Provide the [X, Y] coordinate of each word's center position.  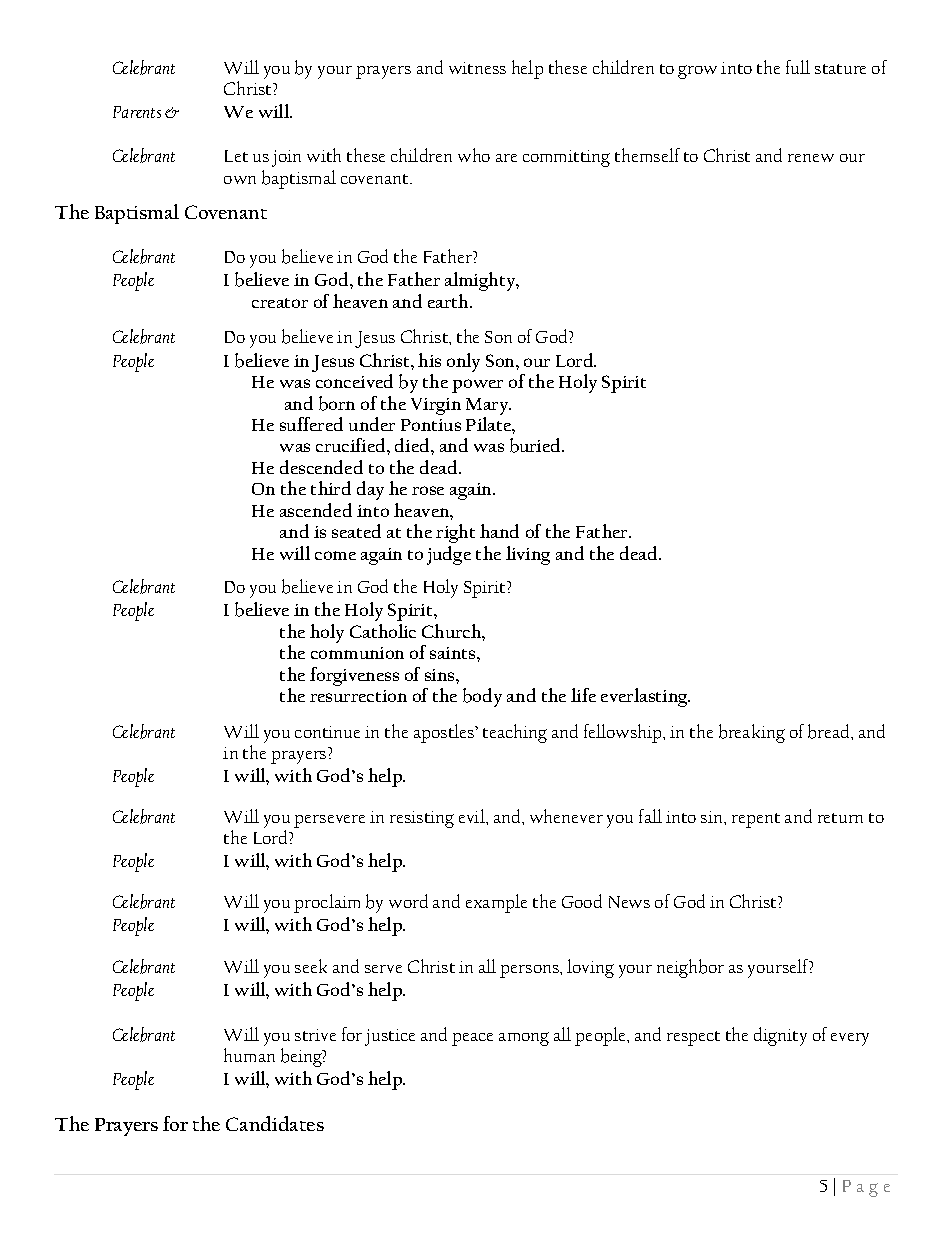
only [463, 362]
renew [811, 158]
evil [473, 816]
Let [236, 156]
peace [472, 1039]
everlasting [645, 697]
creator [280, 303]
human [249, 1055]
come [335, 555]
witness [477, 68]
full [798, 67]
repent [756, 820]
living [528, 555]
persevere [329, 821]
